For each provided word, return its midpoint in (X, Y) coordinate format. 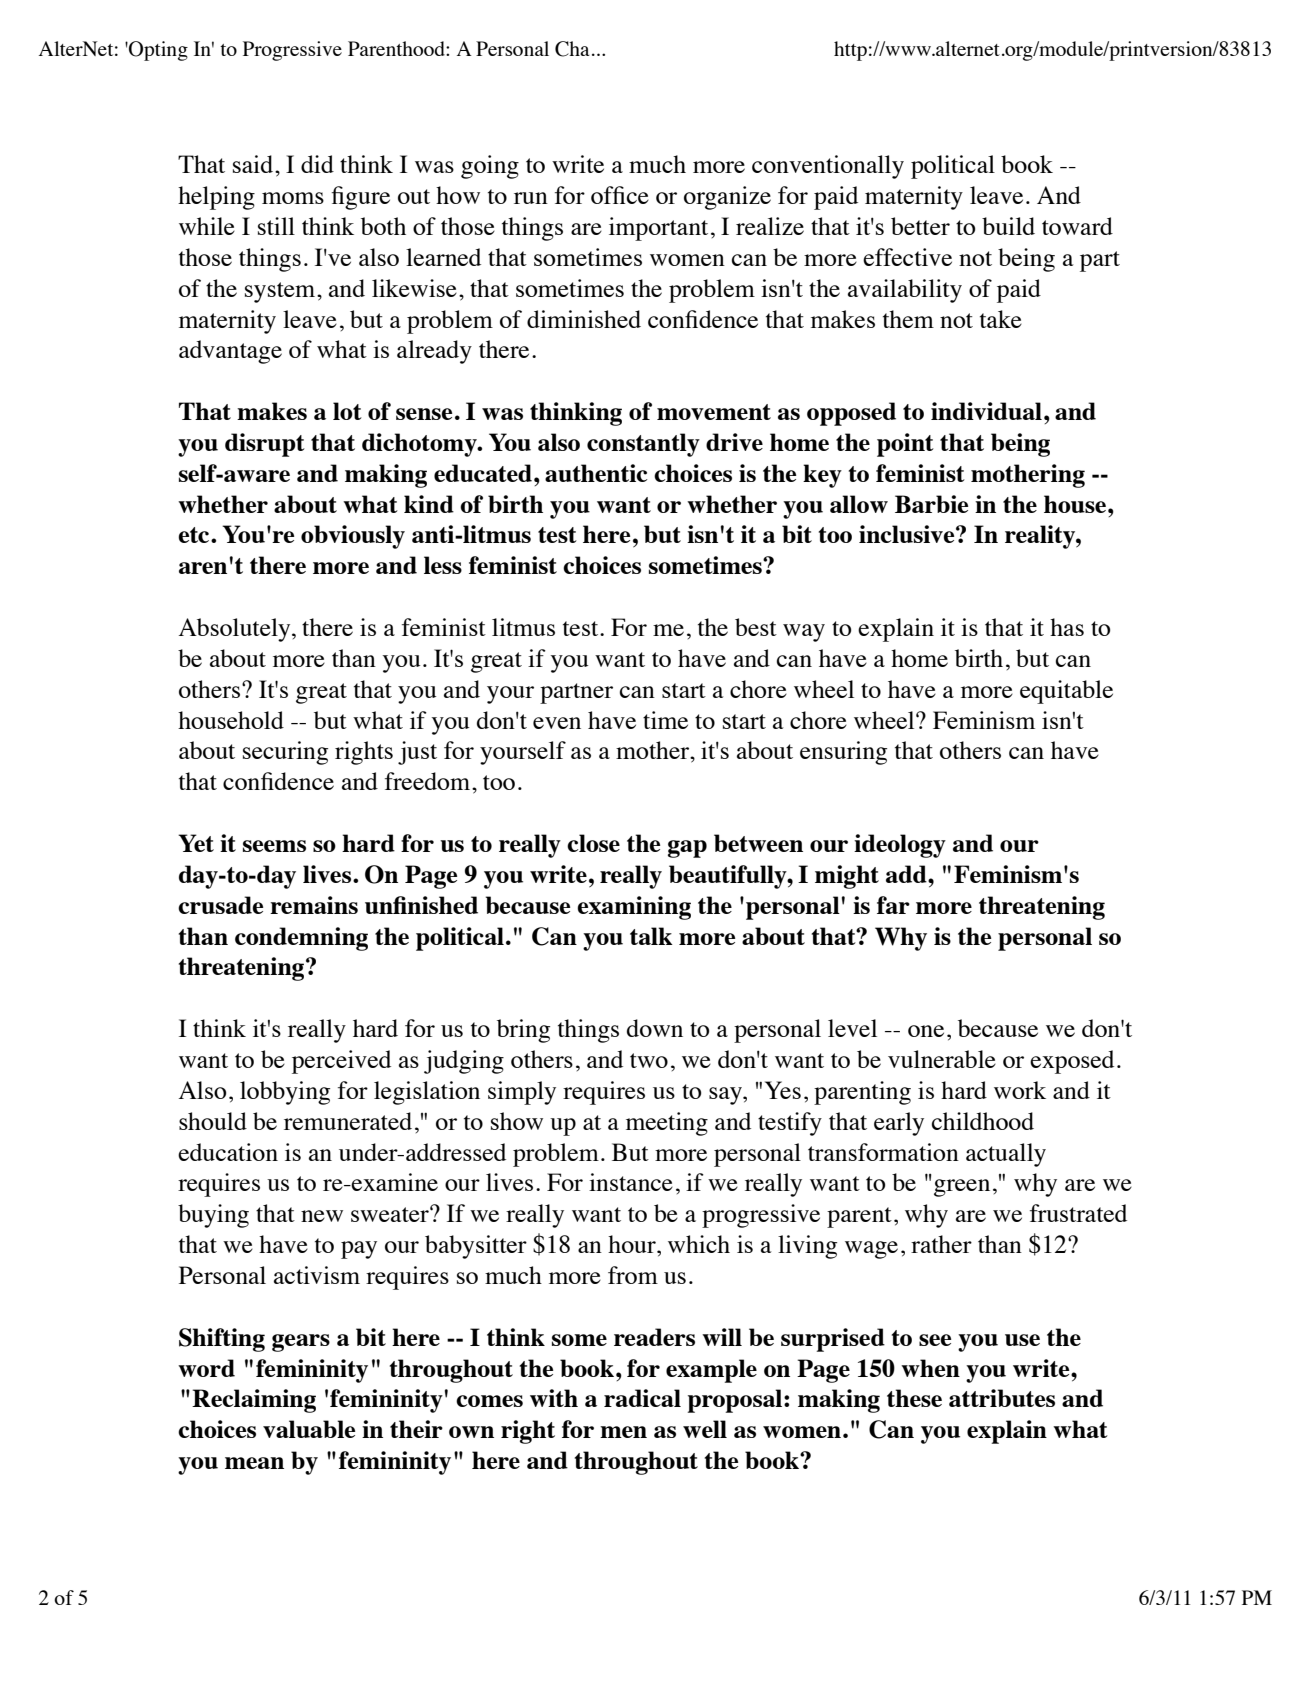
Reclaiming (254, 1401)
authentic (596, 473)
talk (651, 936)
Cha (572, 49)
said (253, 164)
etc (195, 535)
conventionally (828, 167)
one (926, 1031)
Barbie (931, 504)
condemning (301, 939)
